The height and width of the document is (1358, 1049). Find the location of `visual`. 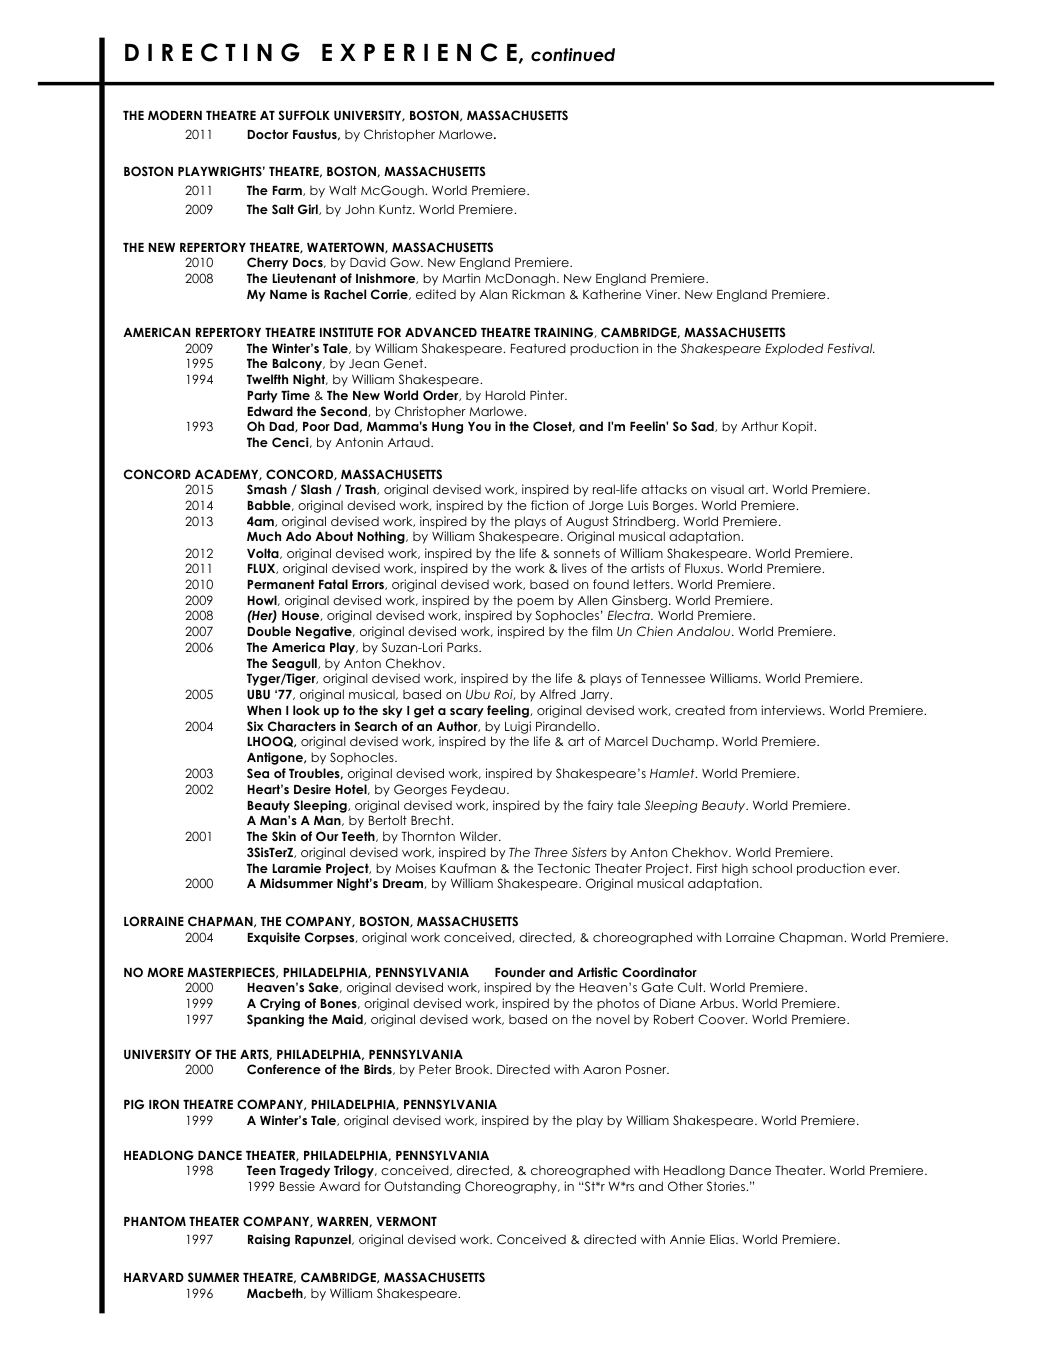

visual is located at coordinates (727, 489).
